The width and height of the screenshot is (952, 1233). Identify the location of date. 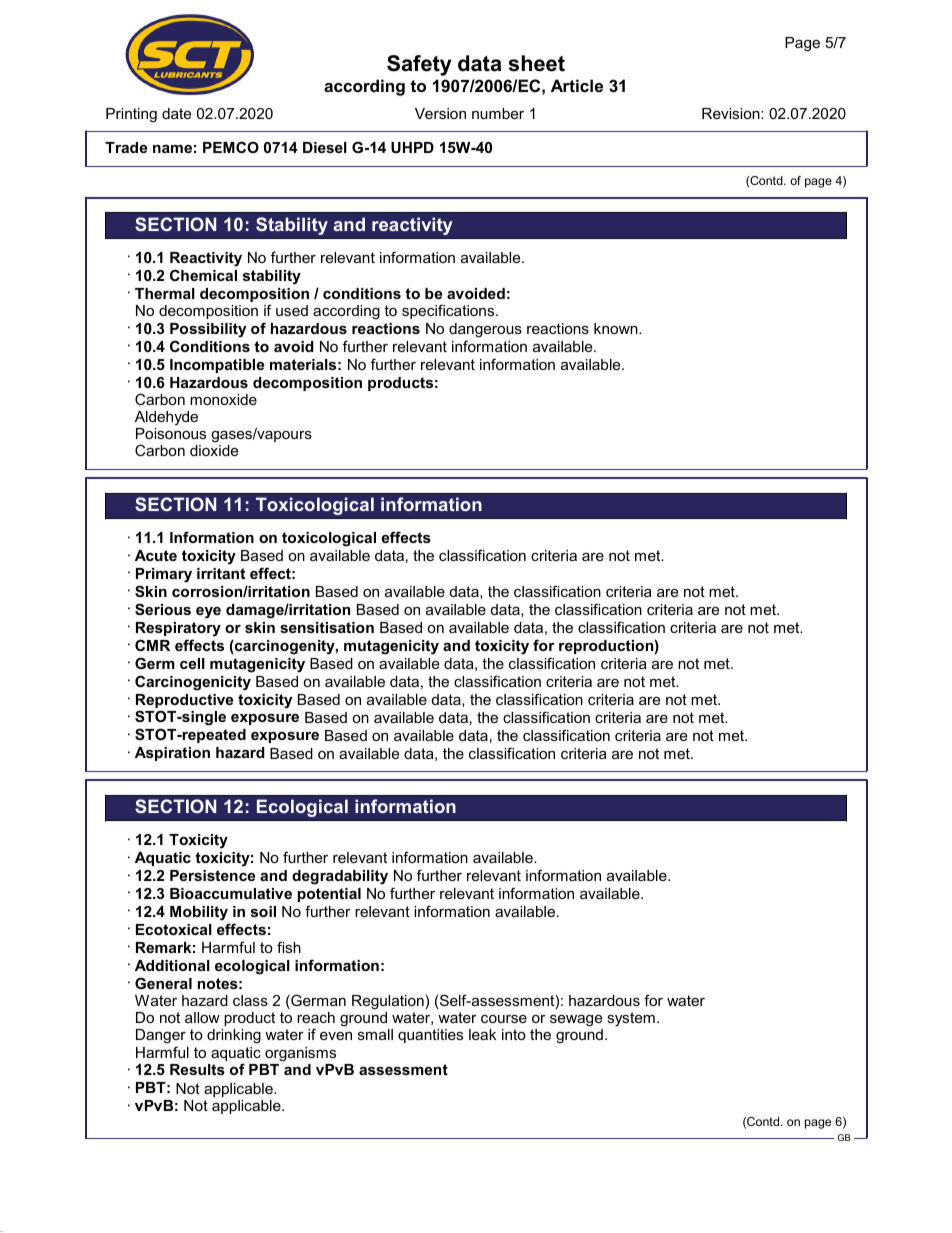
(176, 113).
